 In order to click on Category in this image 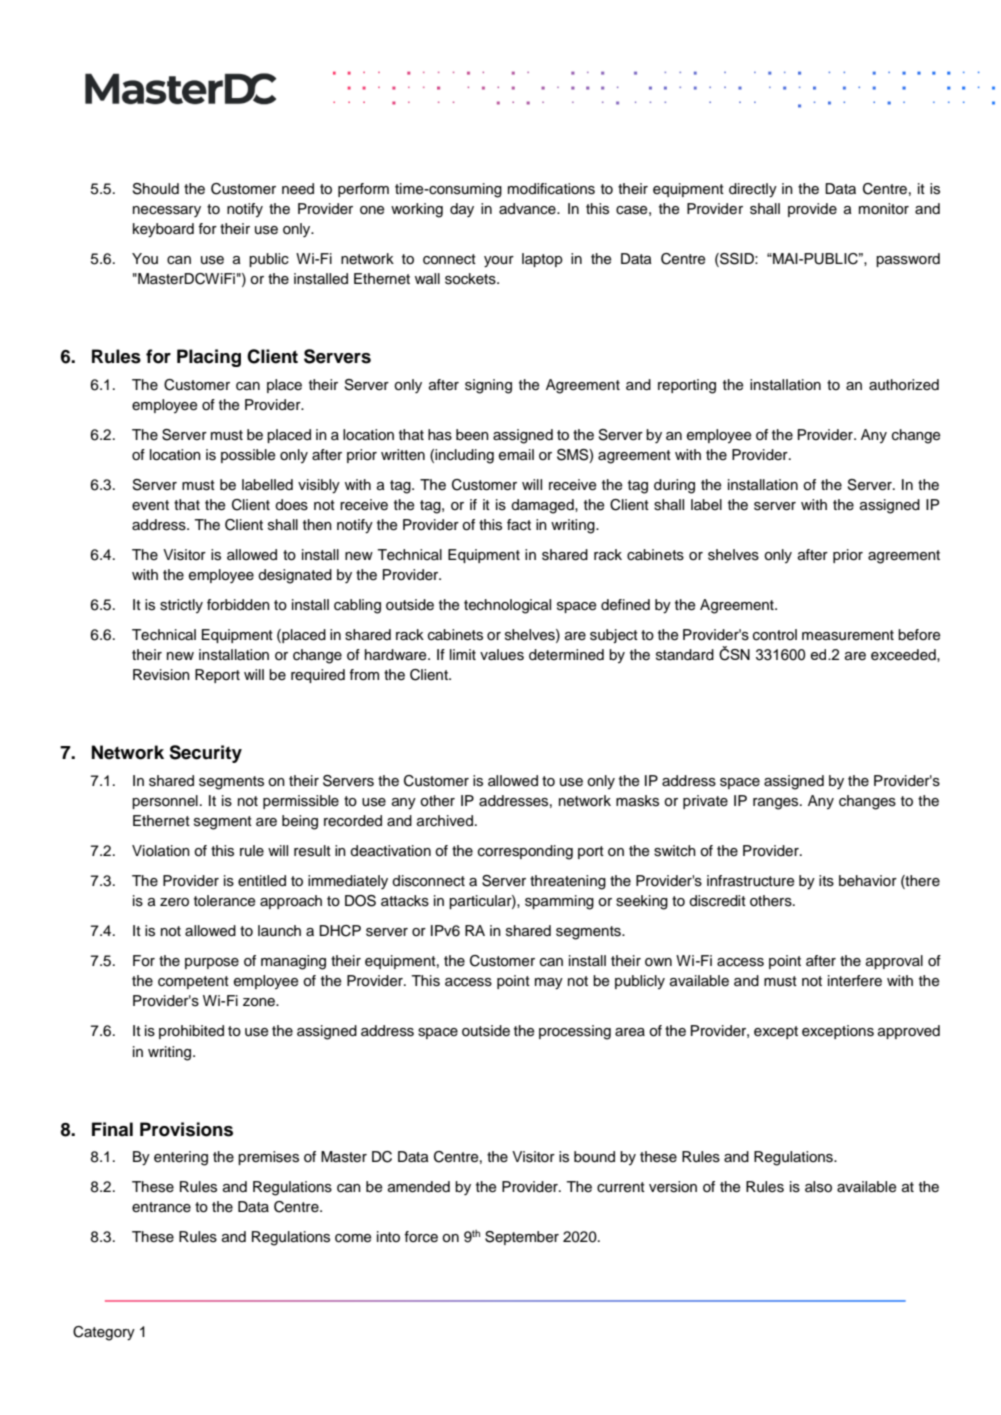, I will do `click(104, 1333)`.
